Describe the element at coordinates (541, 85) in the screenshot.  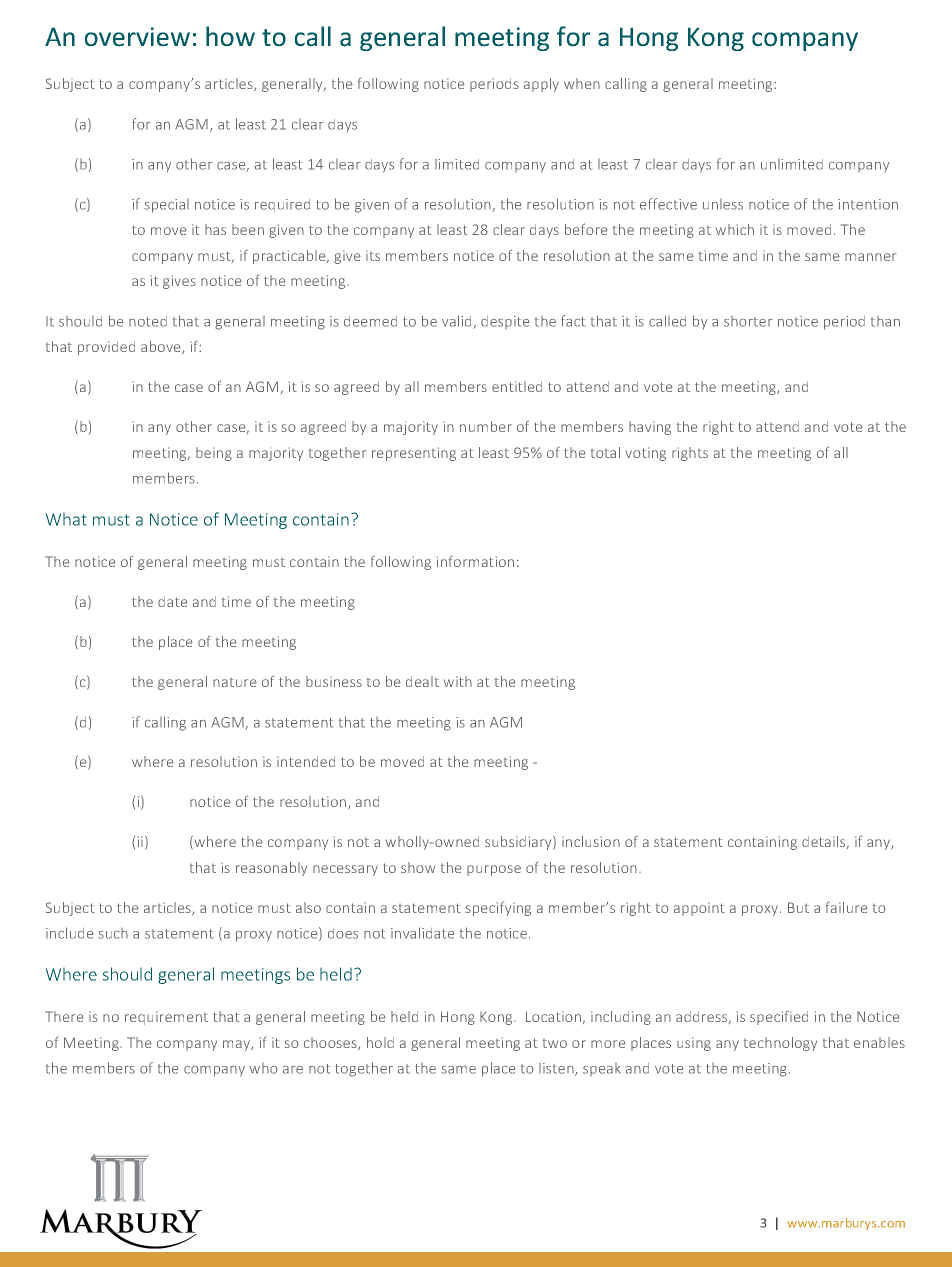
I see `apply` at that location.
